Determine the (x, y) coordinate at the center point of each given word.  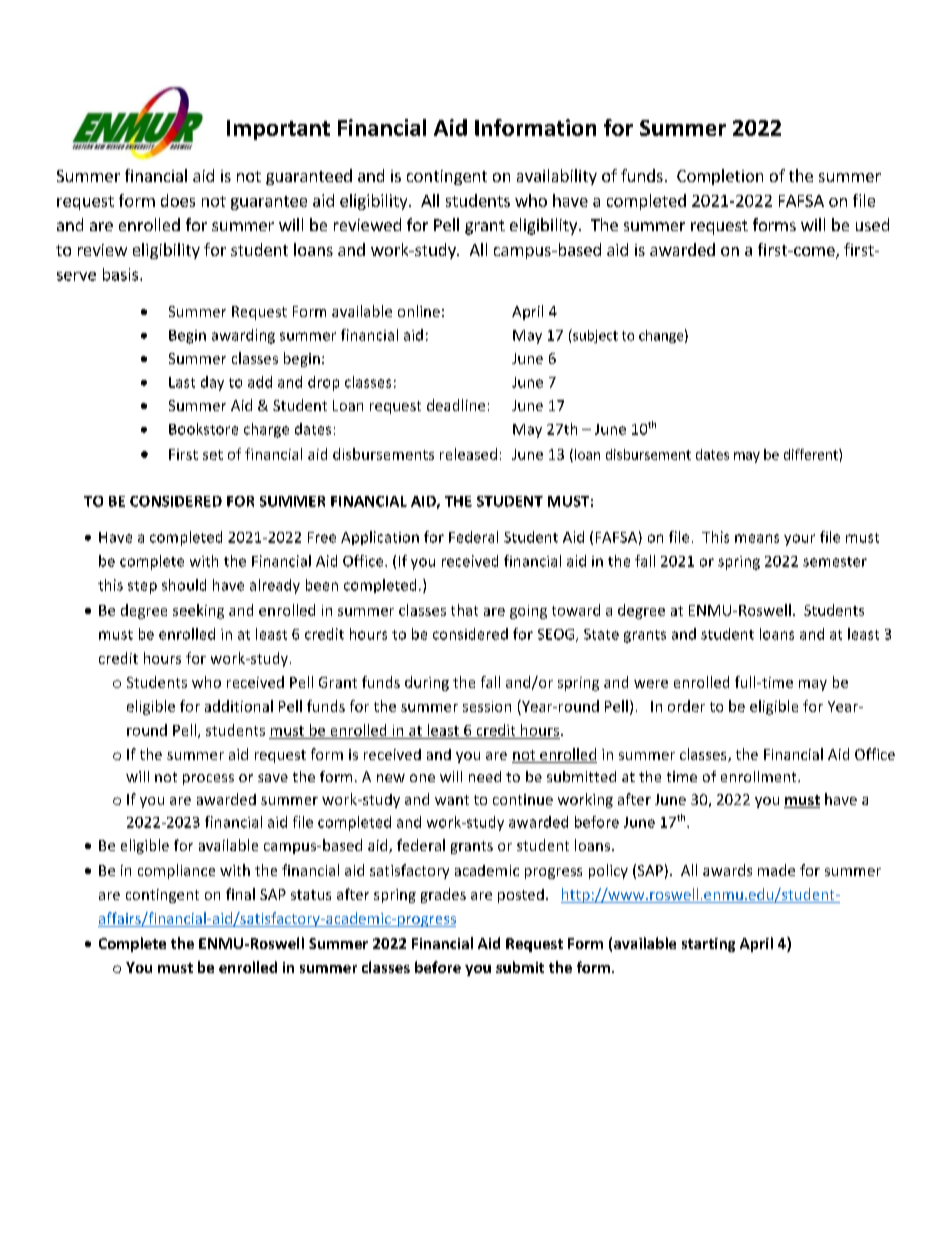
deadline (456, 405)
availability (557, 177)
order (686, 706)
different (812, 454)
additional (239, 706)
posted (521, 896)
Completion (720, 177)
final (240, 894)
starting (708, 945)
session (487, 706)
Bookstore (203, 429)
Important (278, 130)
